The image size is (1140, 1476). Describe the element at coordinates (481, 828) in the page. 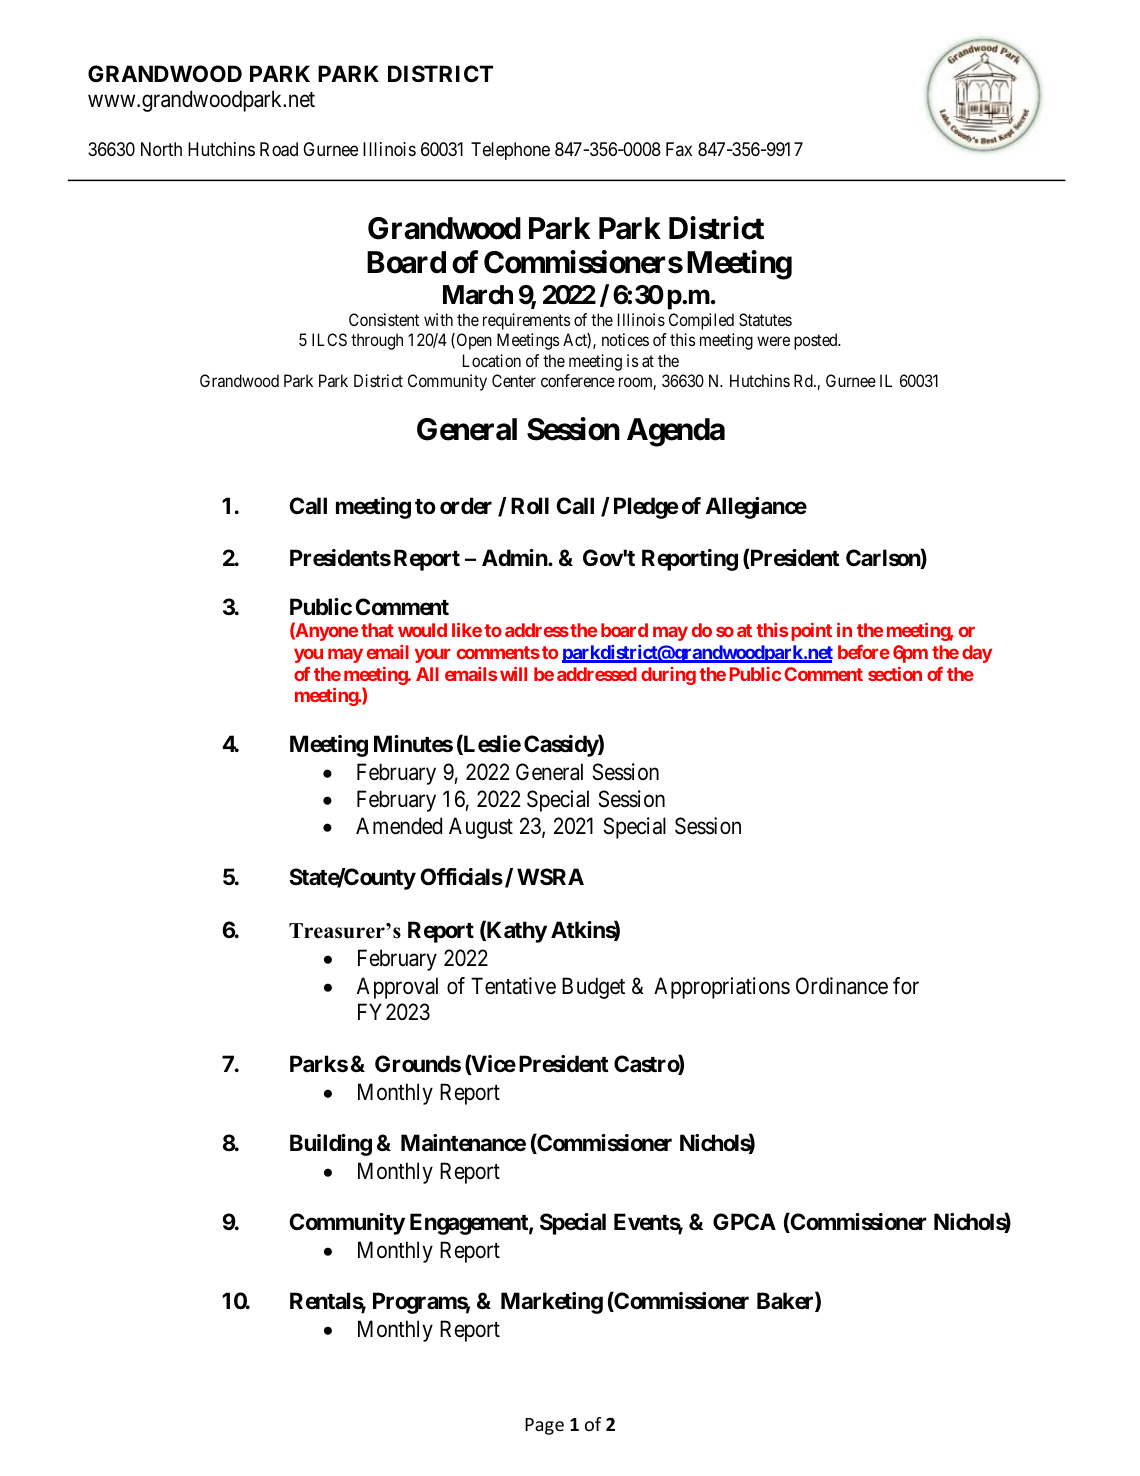

I see `August` at that location.
